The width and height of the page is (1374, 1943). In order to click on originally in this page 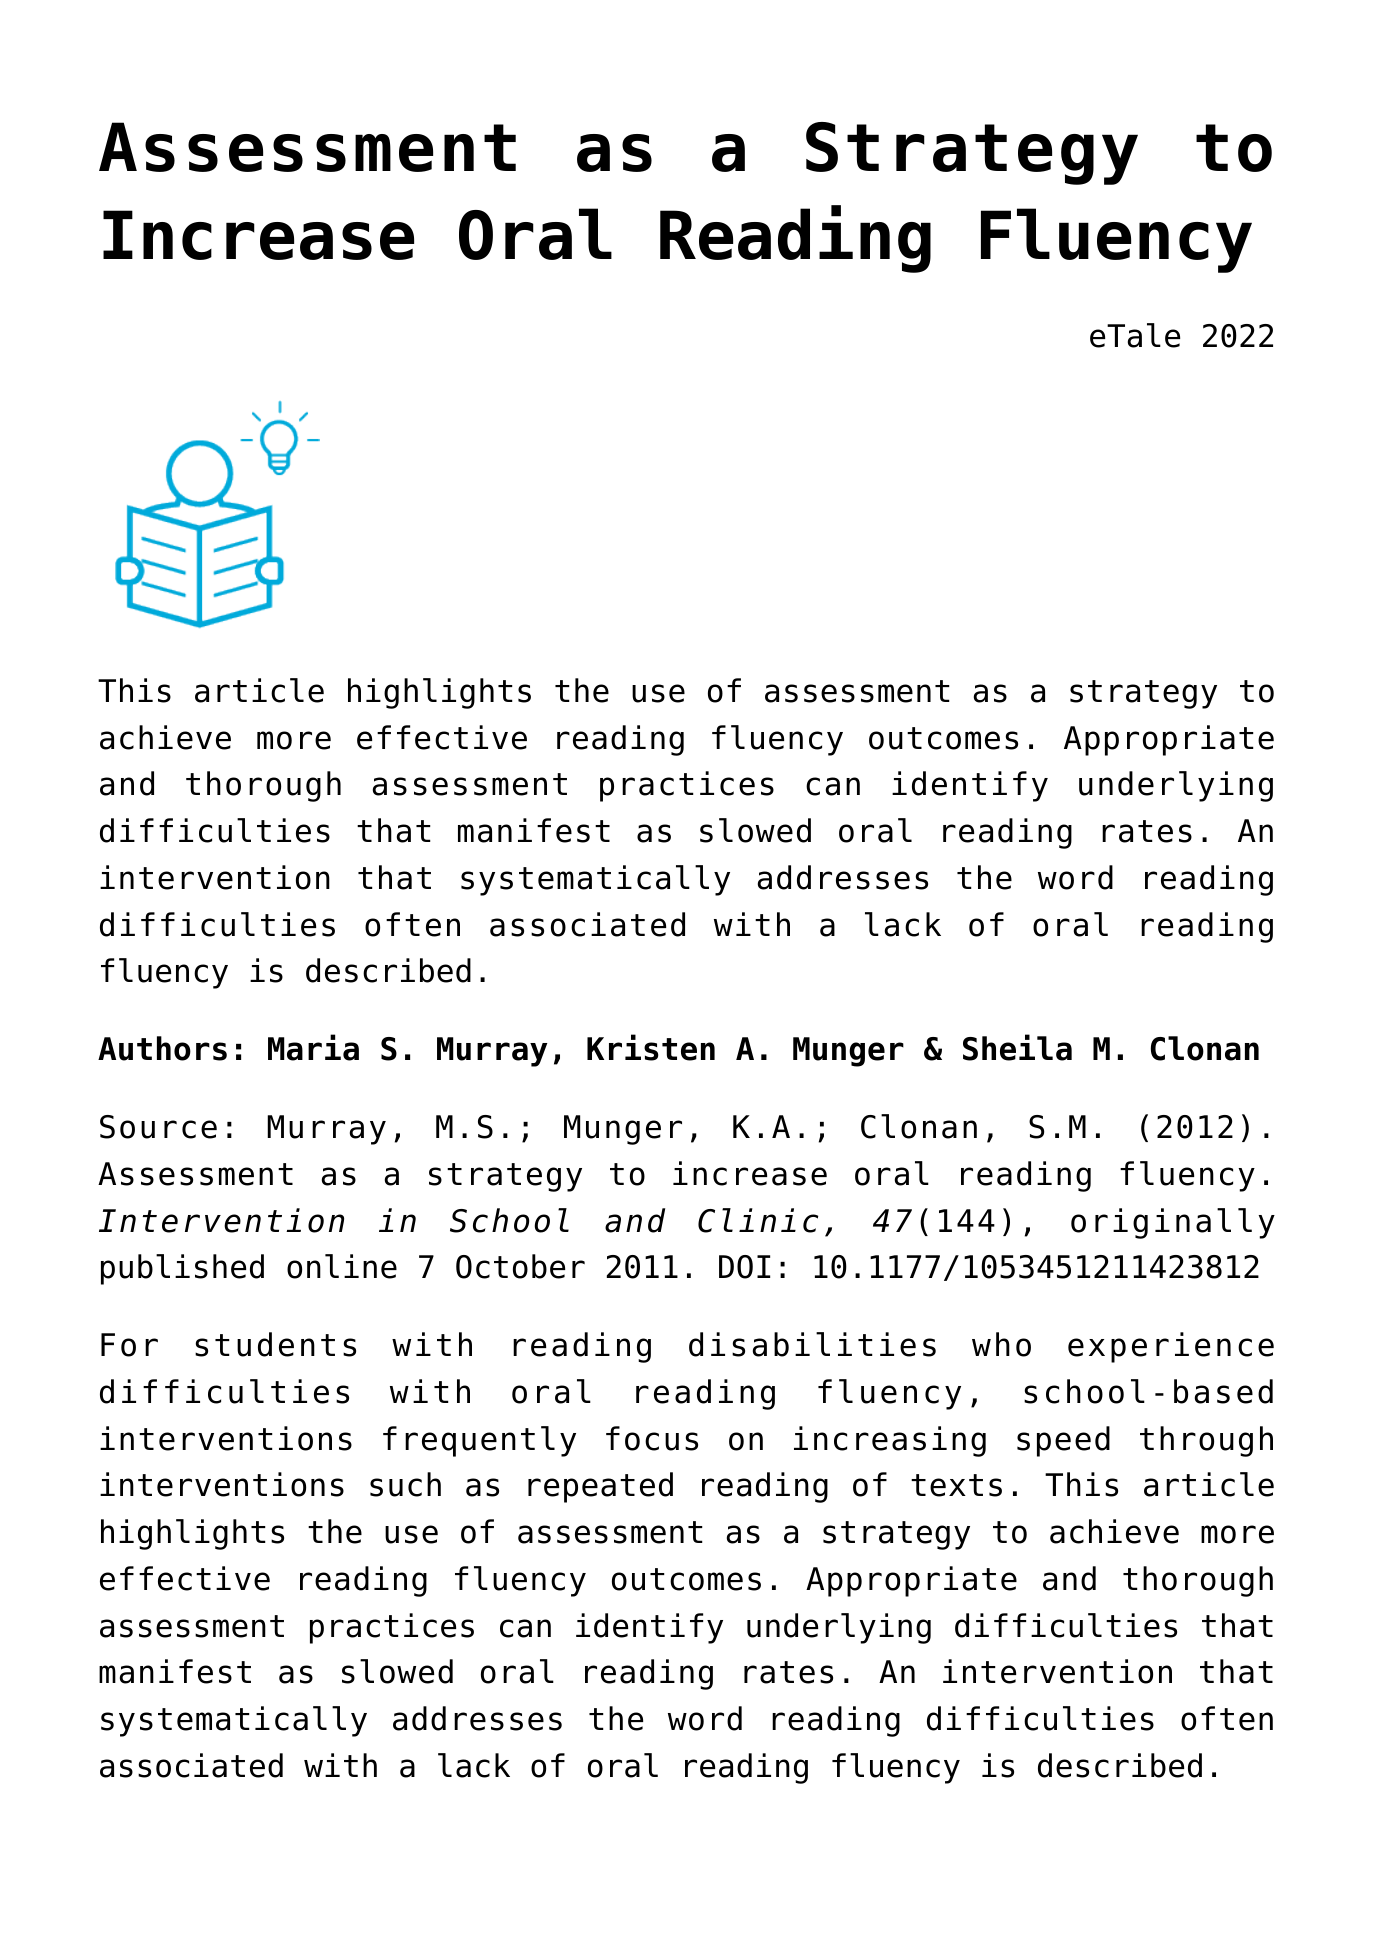, I will do `click(1173, 1223)`.
